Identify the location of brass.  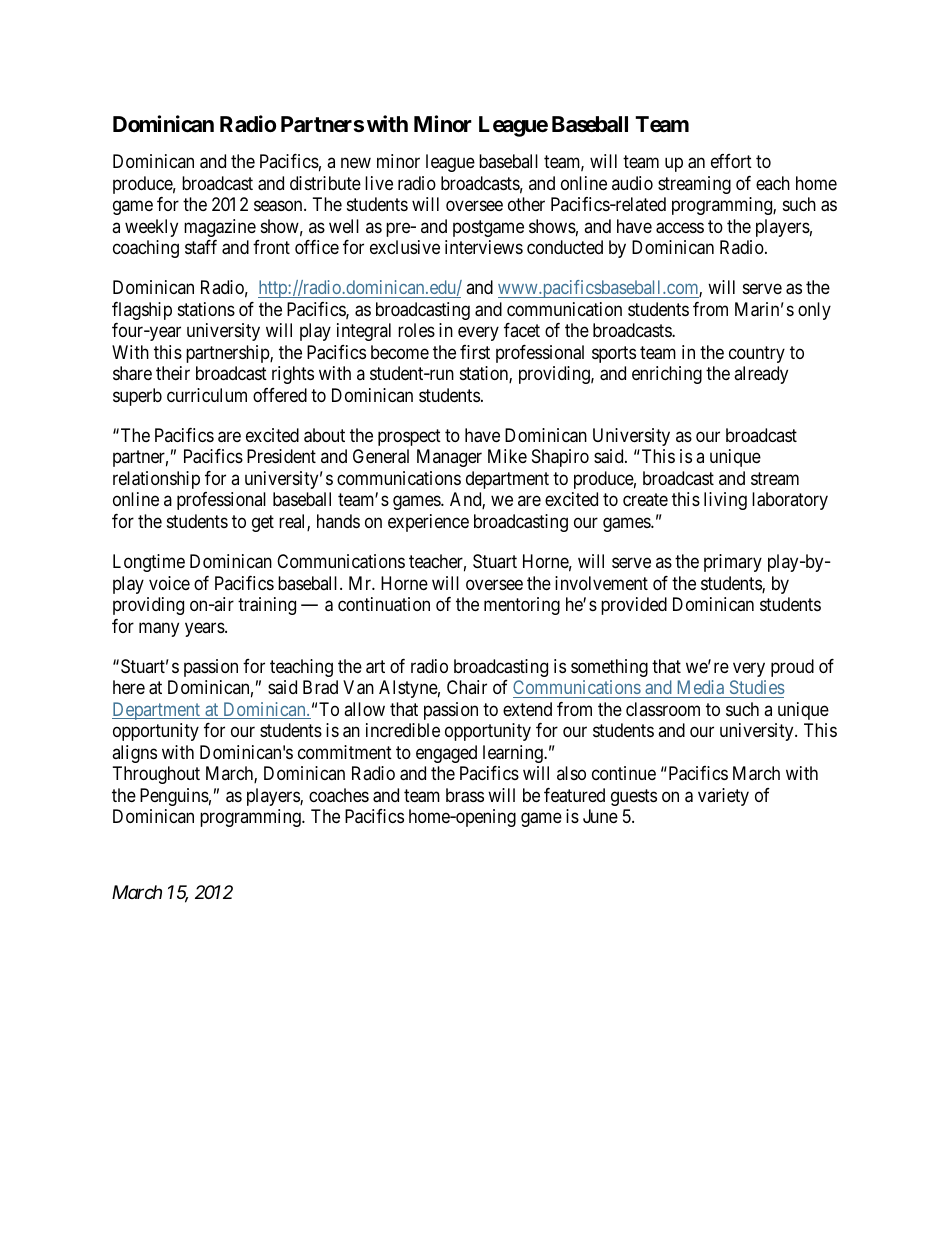
(465, 795).
